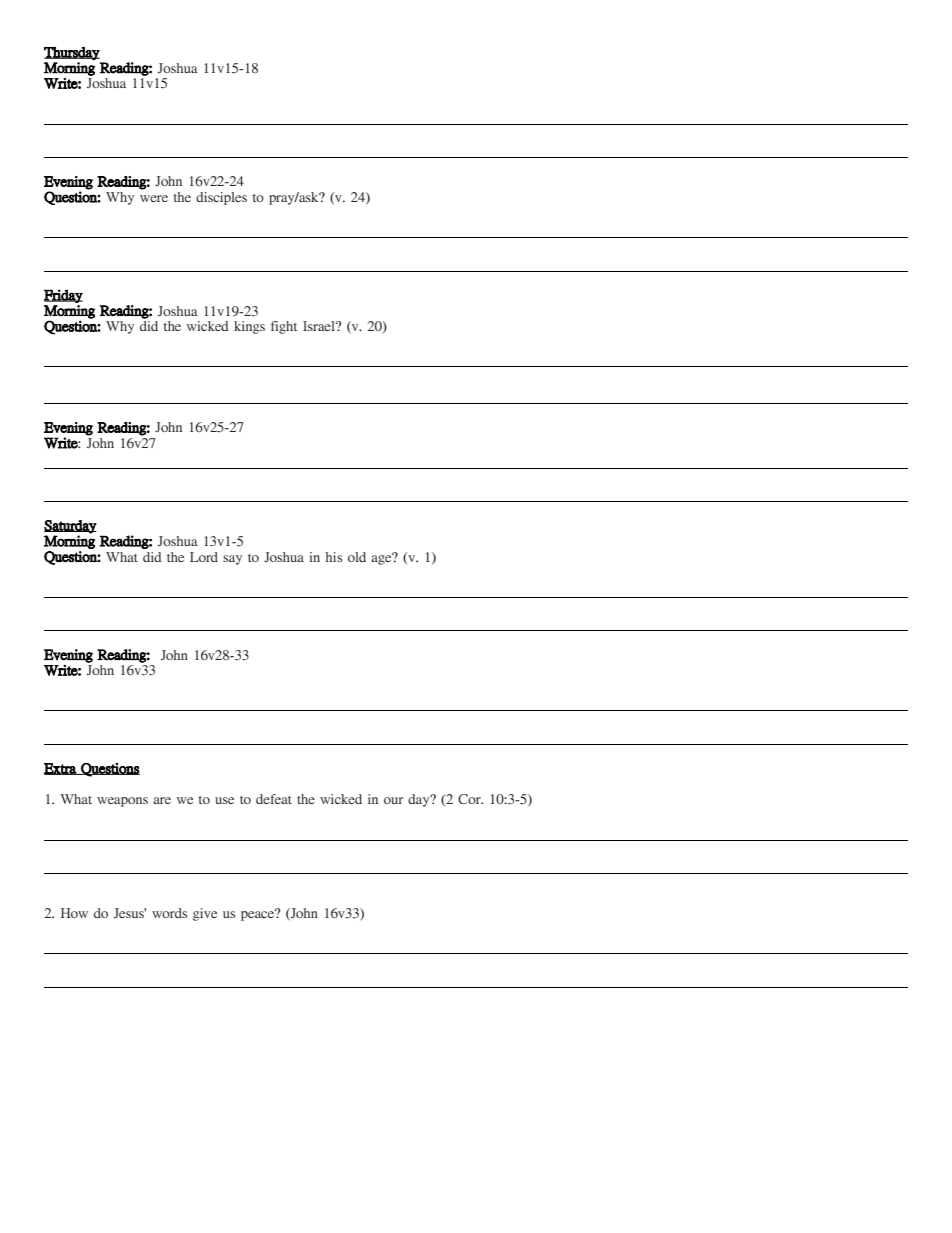 The height and width of the screenshot is (1233, 952). I want to click on his, so click(333, 557).
